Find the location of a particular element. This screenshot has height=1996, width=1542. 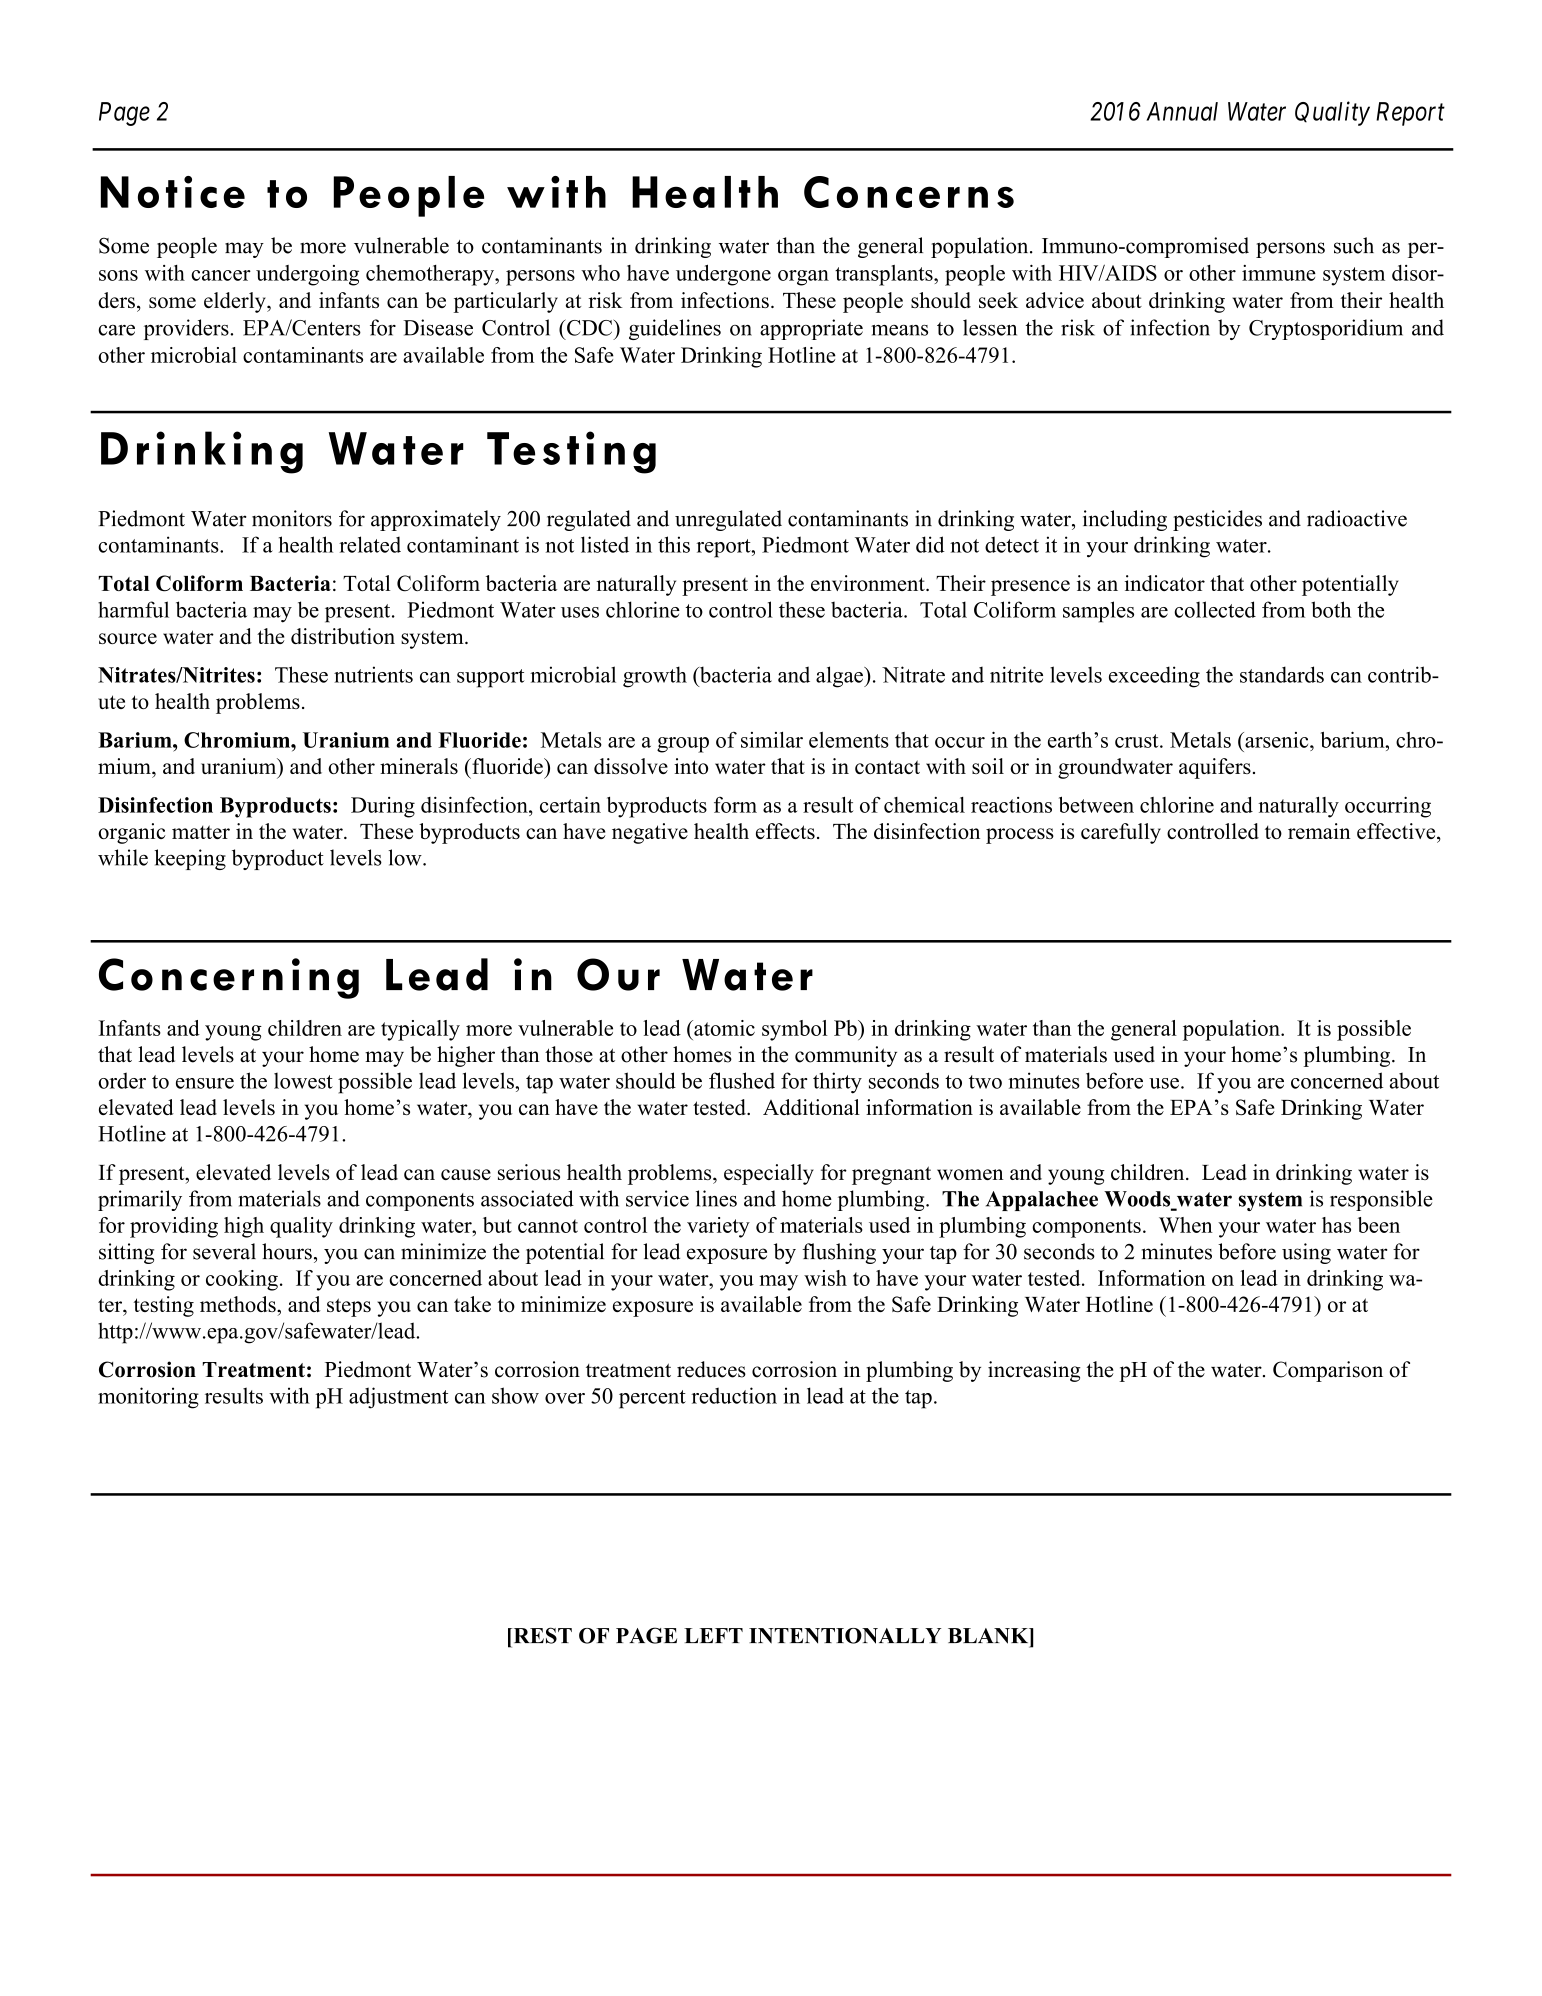

Comparison is located at coordinates (1328, 1371).
